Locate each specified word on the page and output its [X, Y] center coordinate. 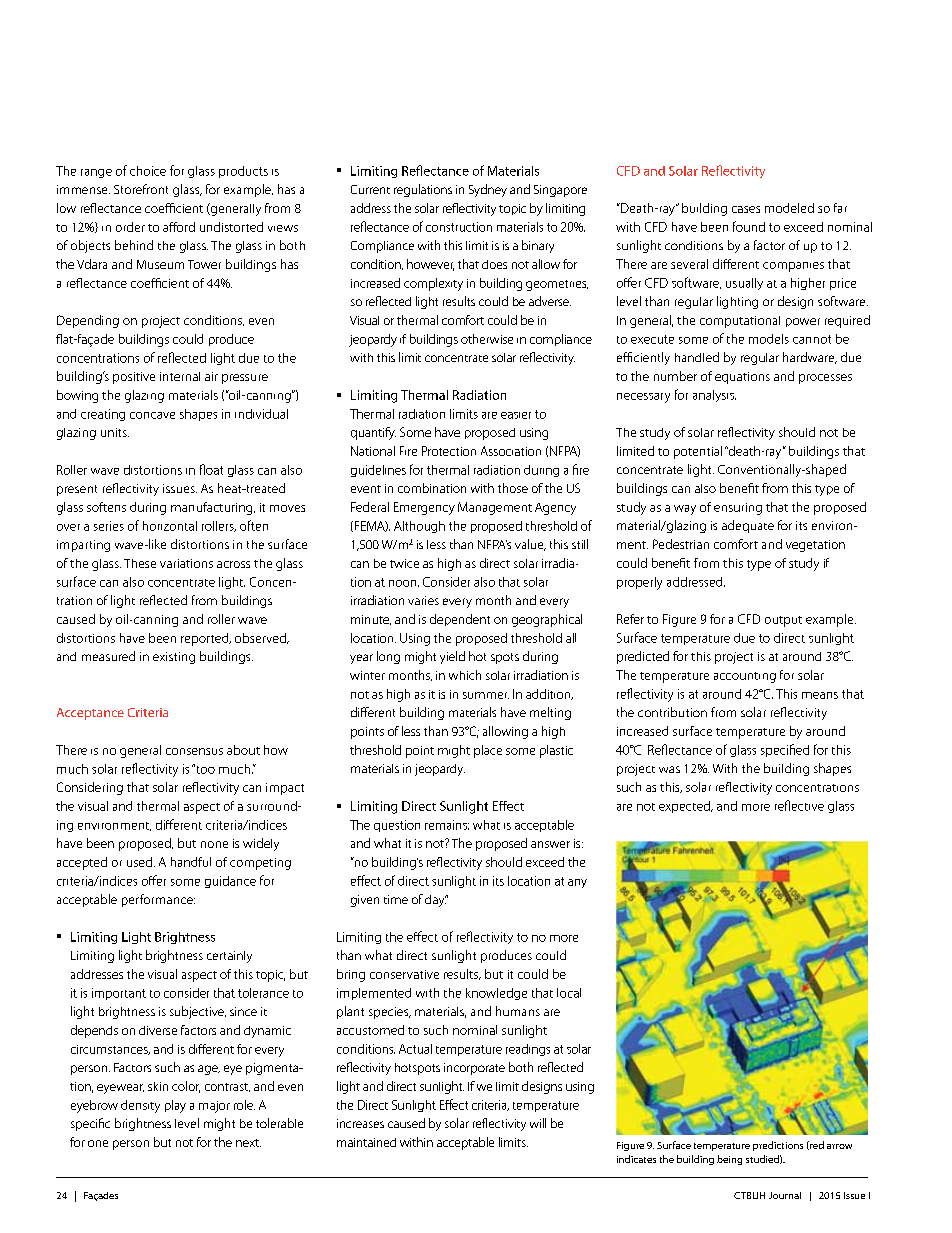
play [175, 1106]
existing [174, 658]
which [465, 675]
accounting [745, 677]
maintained [366, 1142]
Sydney [488, 190]
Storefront [141, 189]
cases [746, 209]
